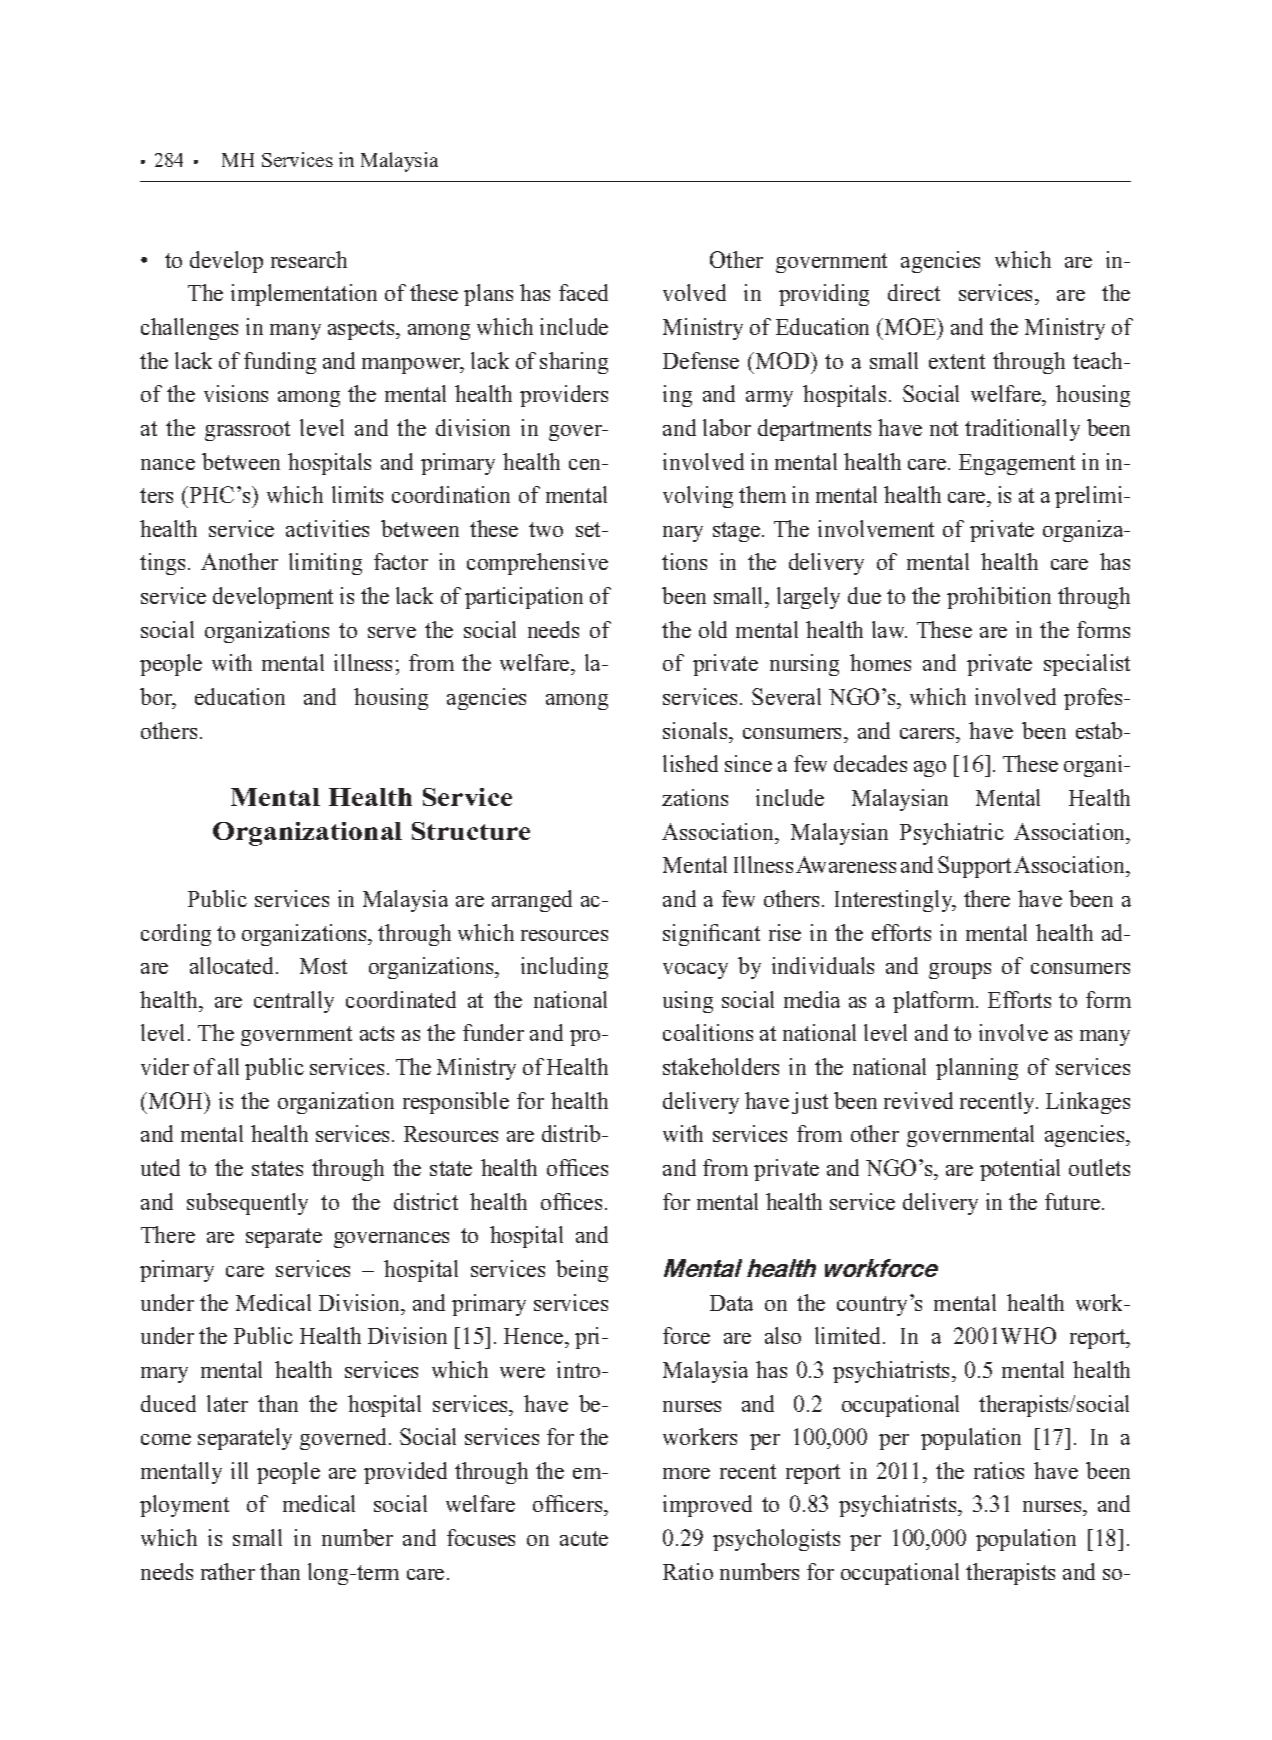  What do you see at coordinates (175, 1100) in the document?
I see `MOH` at bounding box center [175, 1100].
